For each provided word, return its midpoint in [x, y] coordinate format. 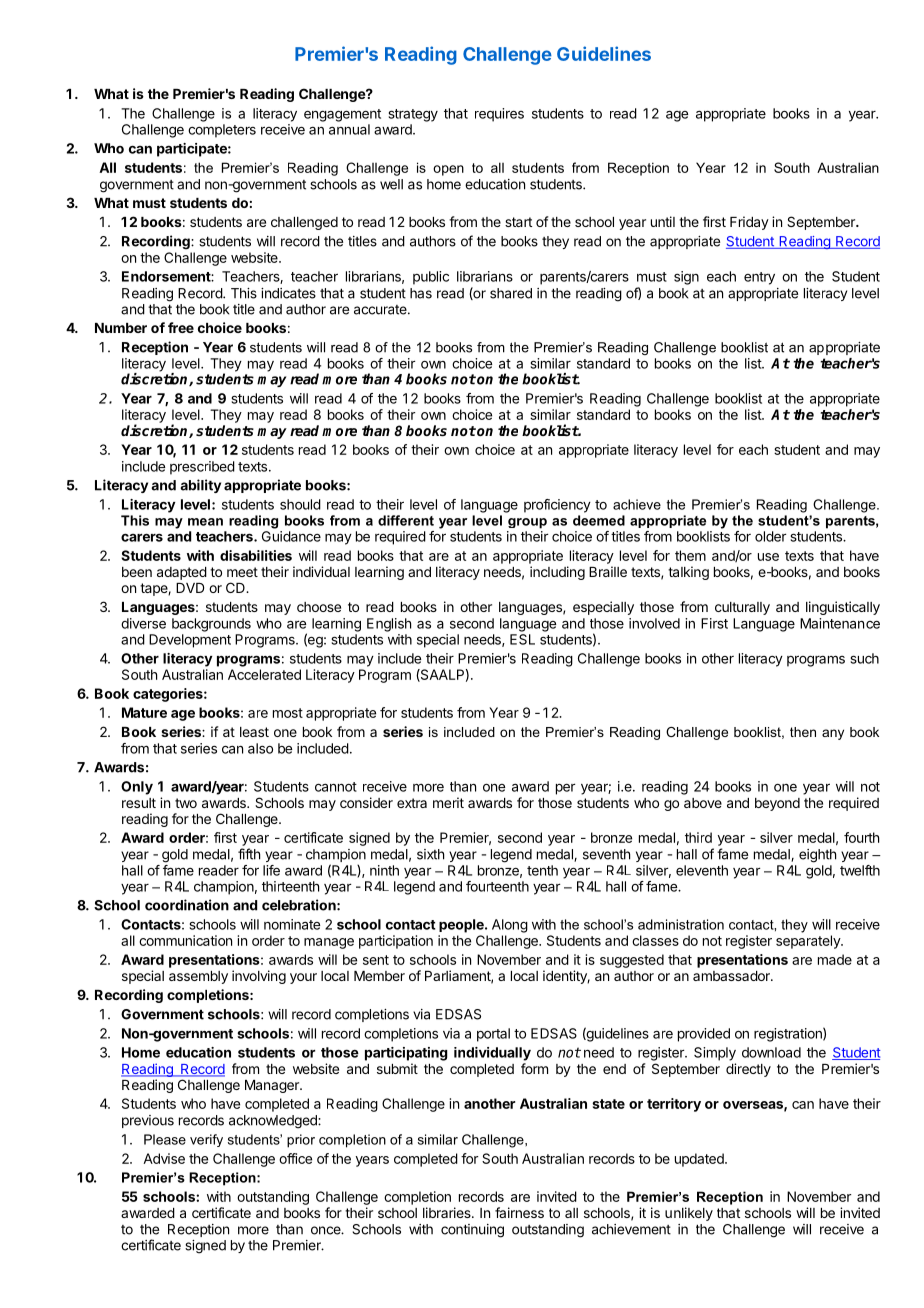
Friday [749, 223]
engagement [342, 115]
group [527, 523]
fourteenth [497, 886]
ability [200, 486]
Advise [164, 1158]
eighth [817, 856]
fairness [519, 1212]
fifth [249, 854]
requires [499, 115]
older [770, 536]
